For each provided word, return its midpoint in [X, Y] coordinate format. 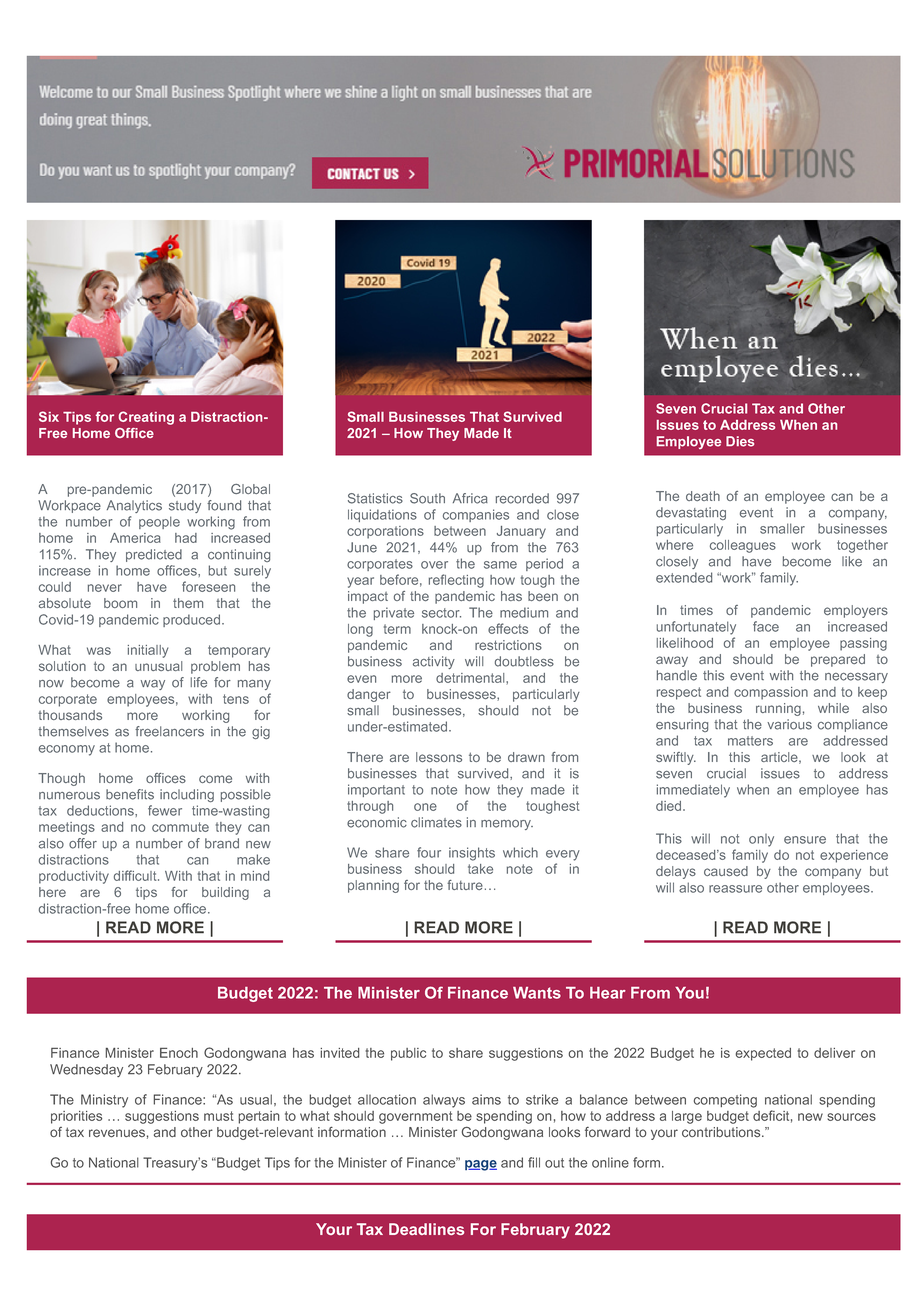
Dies [740, 441]
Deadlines [426, 1229]
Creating [146, 418]
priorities [76, 1117]
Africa [470, 498]
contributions [721, 1132]
